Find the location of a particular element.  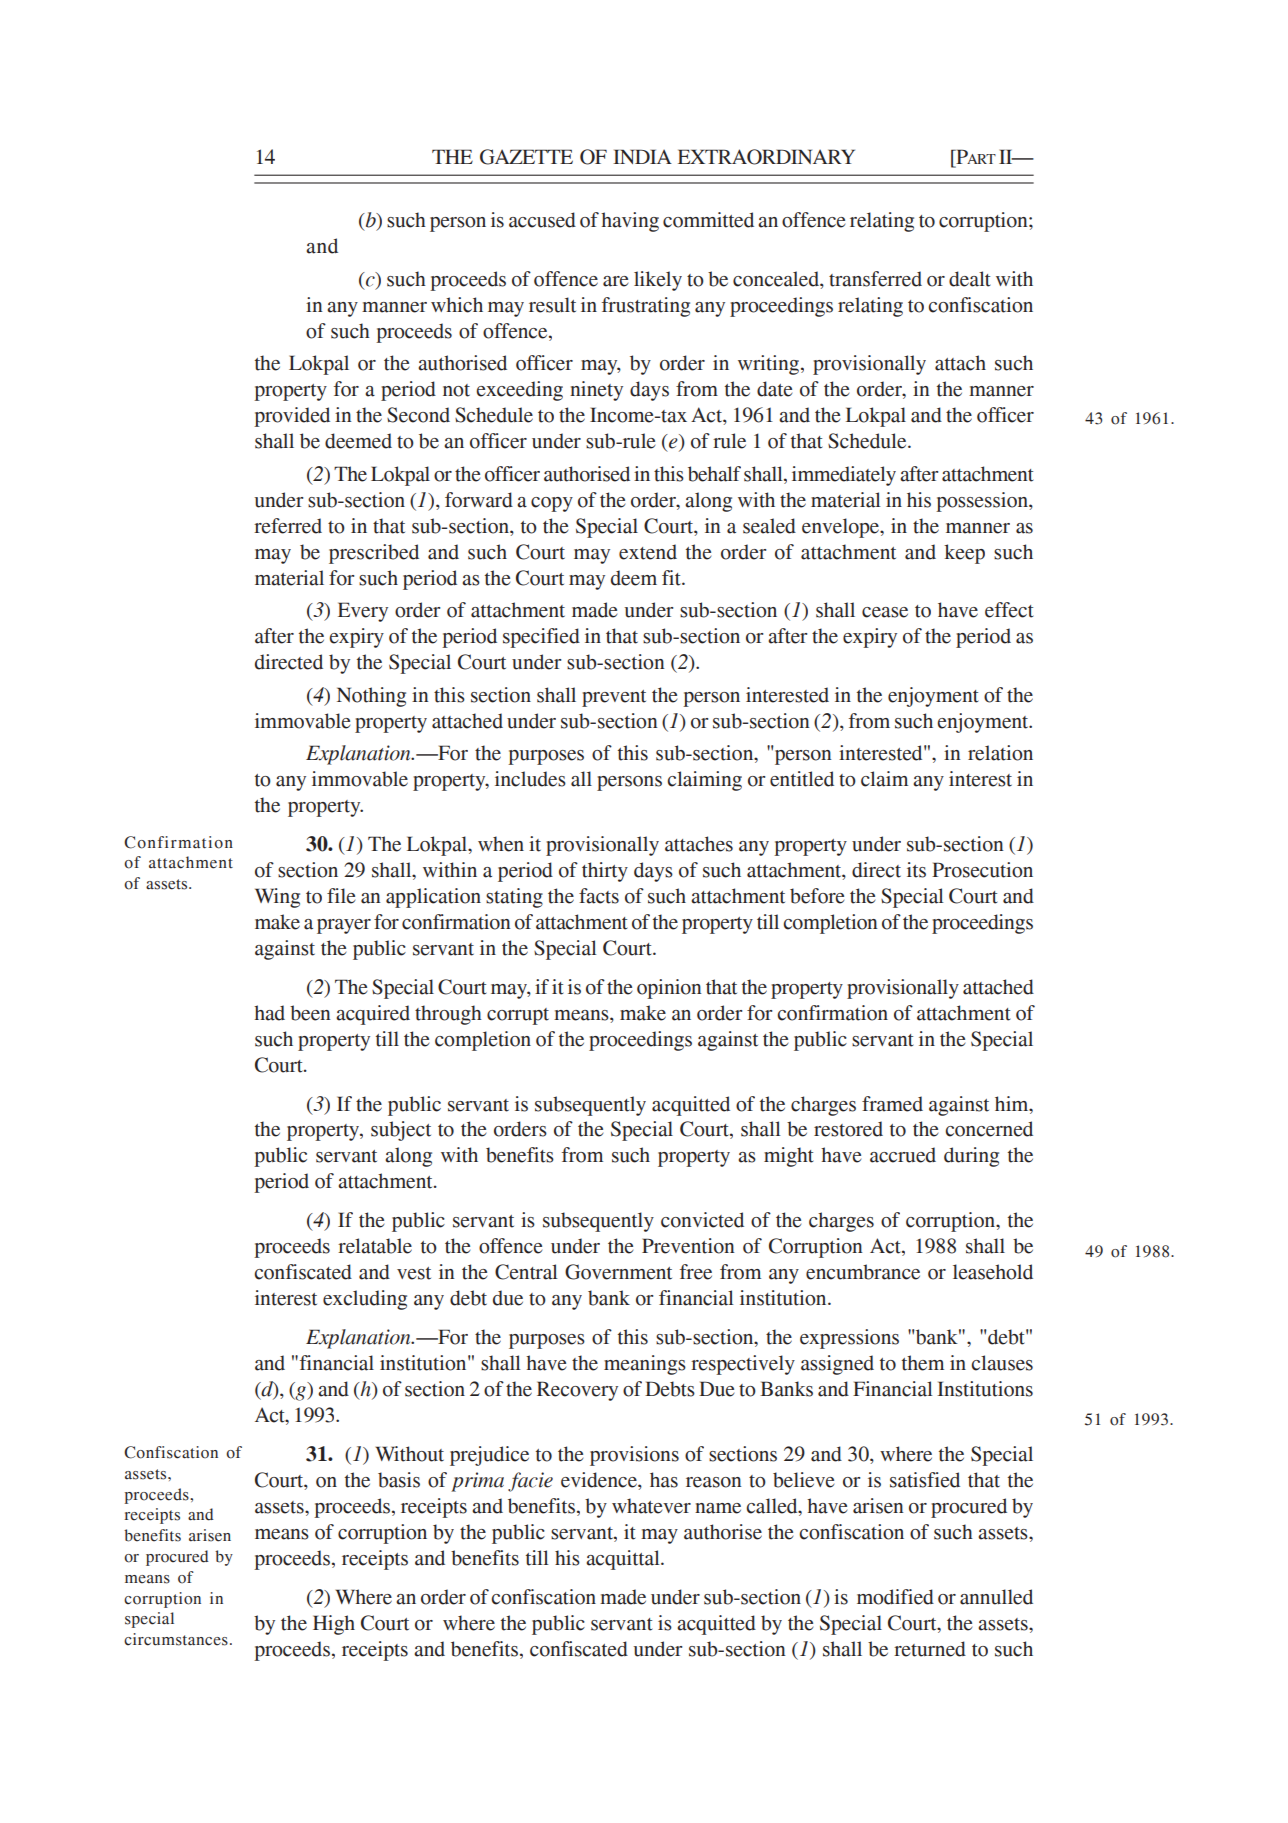

which is located at coordinates (457, 305).
